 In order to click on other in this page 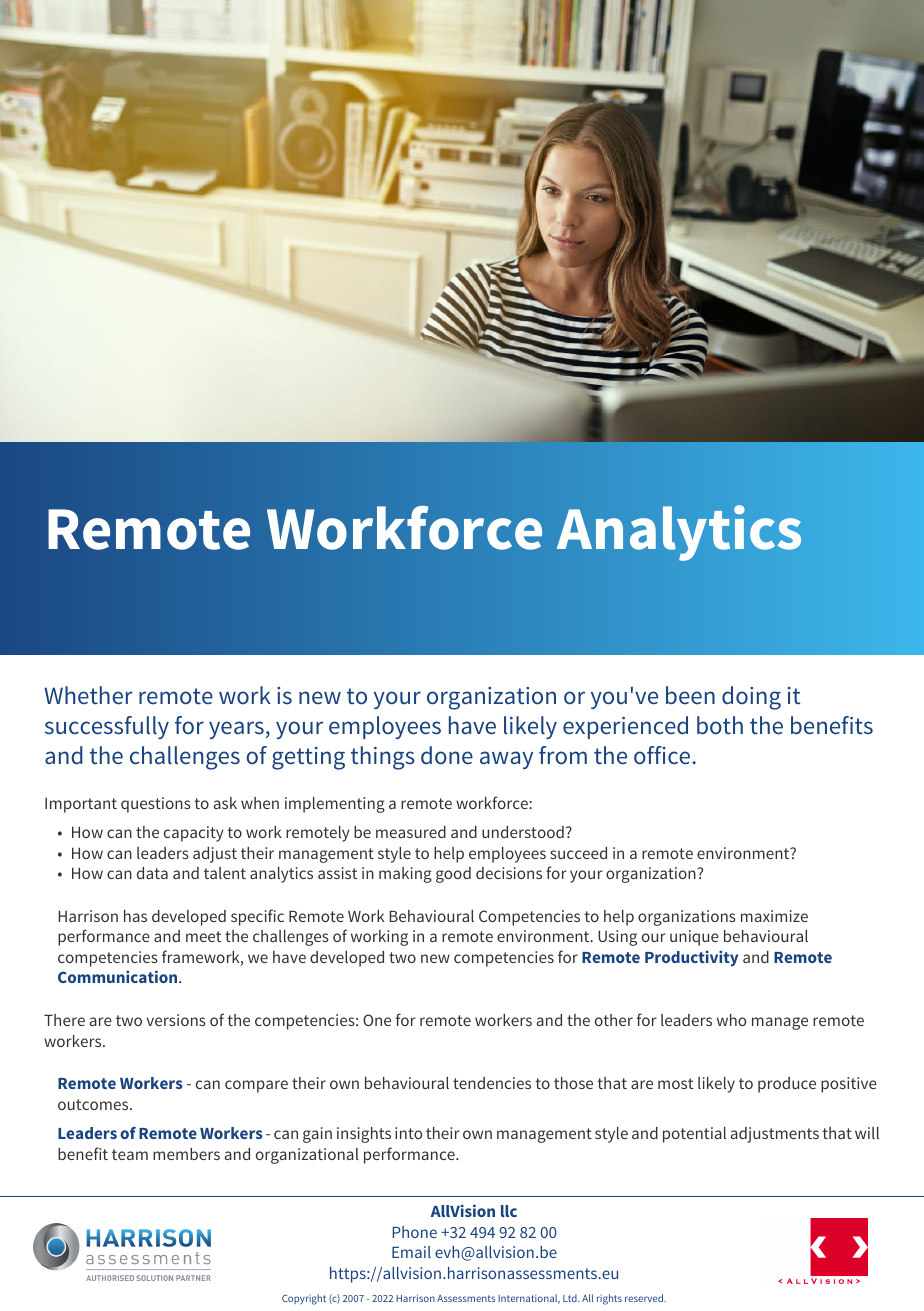, I will do `click(614, 1020)`.
